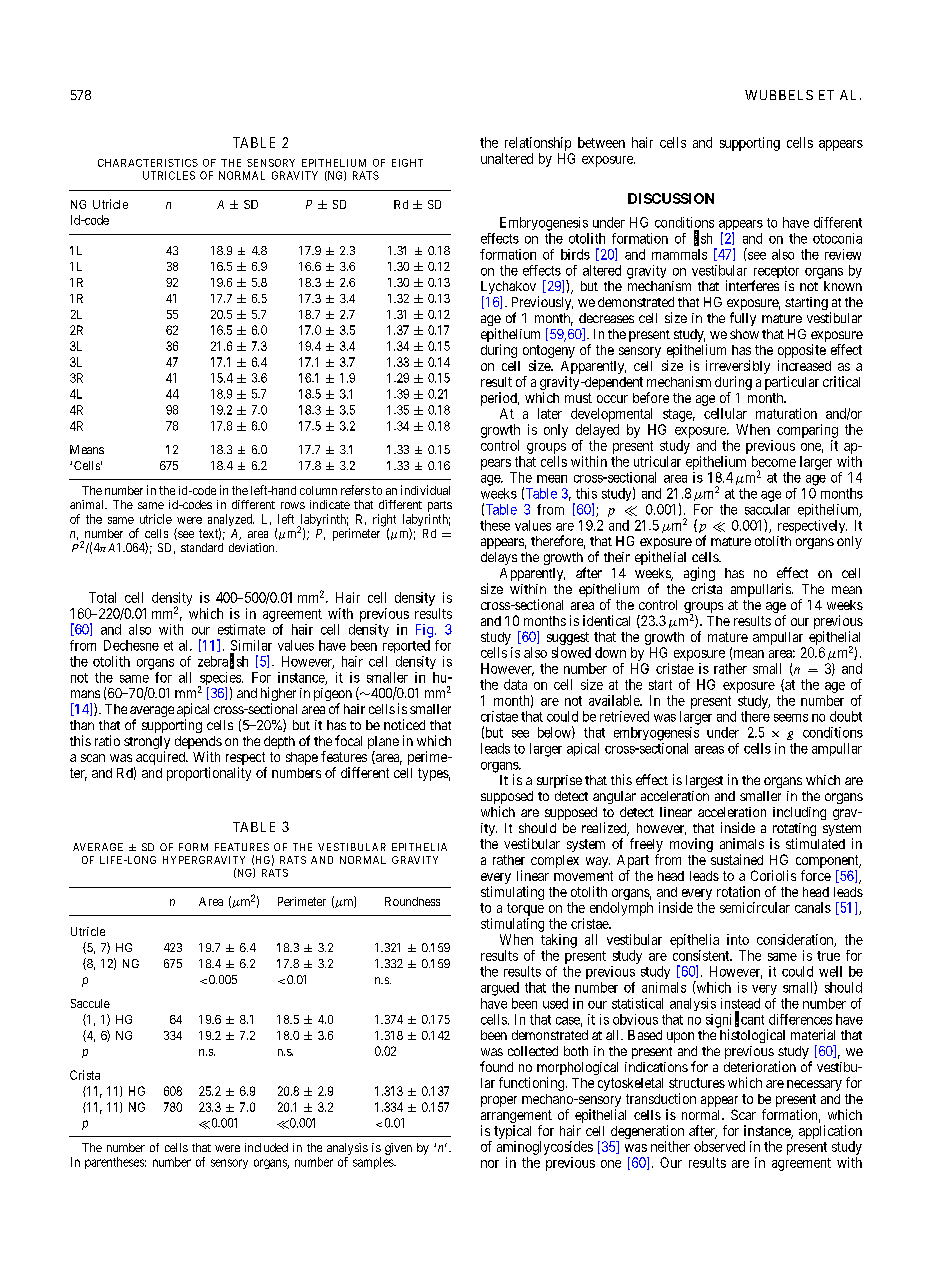 The image size is (952, 1270). I want to click on reported, so click(406, 646).
